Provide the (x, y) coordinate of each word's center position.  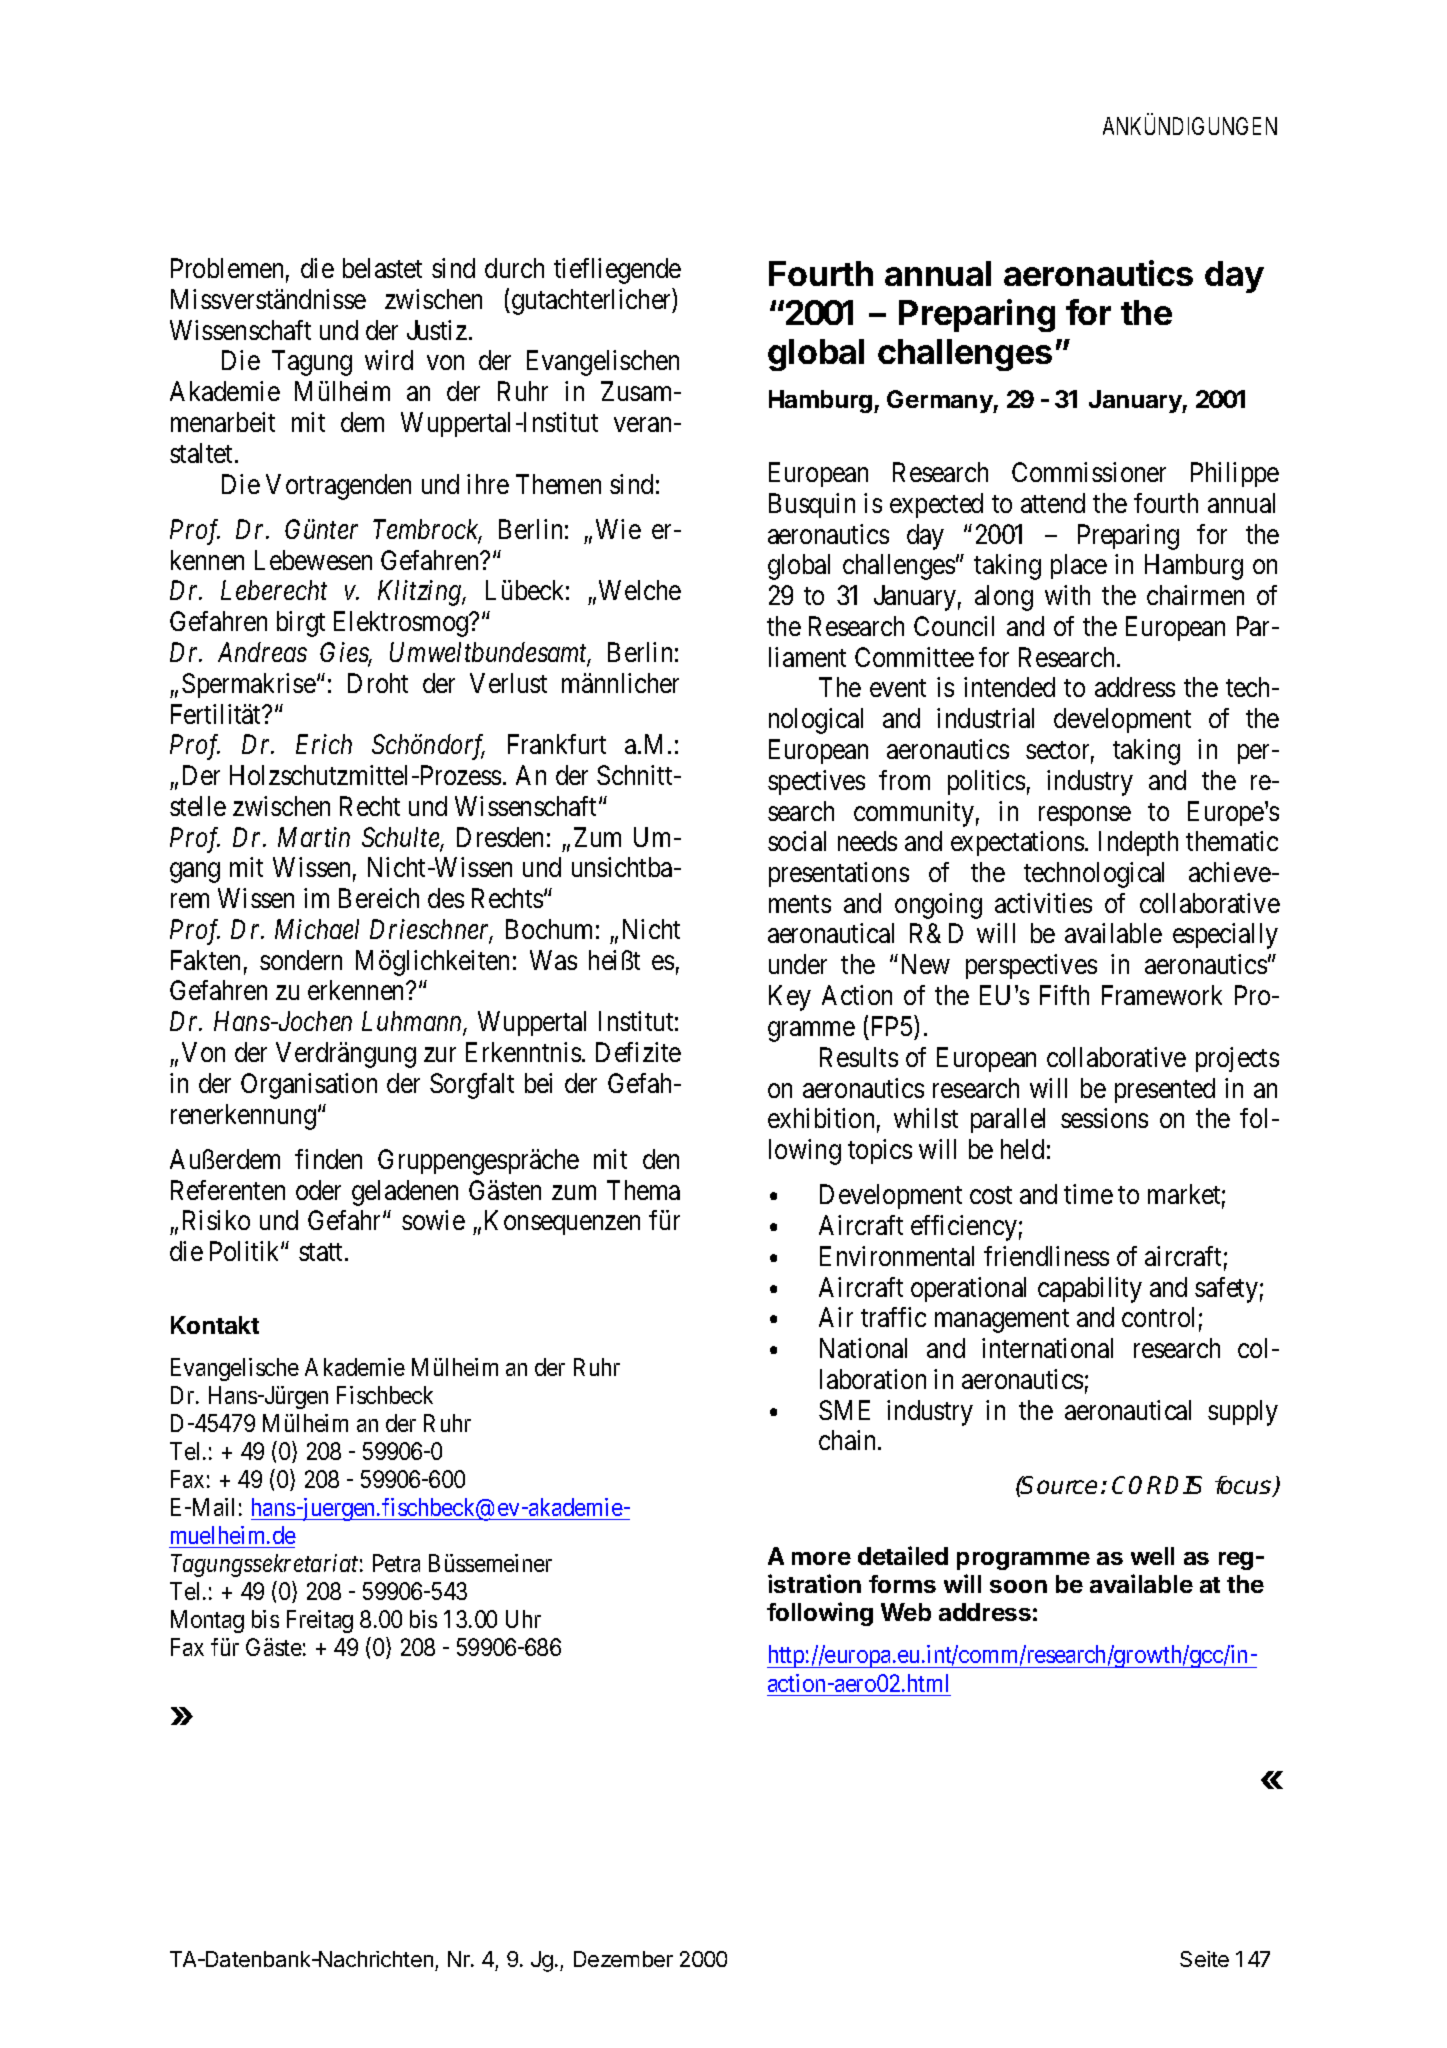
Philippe (1235, 474)
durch (514, 268)
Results (859, 1057)
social (797, 841)
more (821, 1558)
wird (389, 360)
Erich (324, 744)
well (1152, 1556)
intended (1009, 687)
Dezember (623, 1959)
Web (906, 1612)
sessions (1104, 1118)
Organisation (309, 1086)
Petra (396, 1563)
